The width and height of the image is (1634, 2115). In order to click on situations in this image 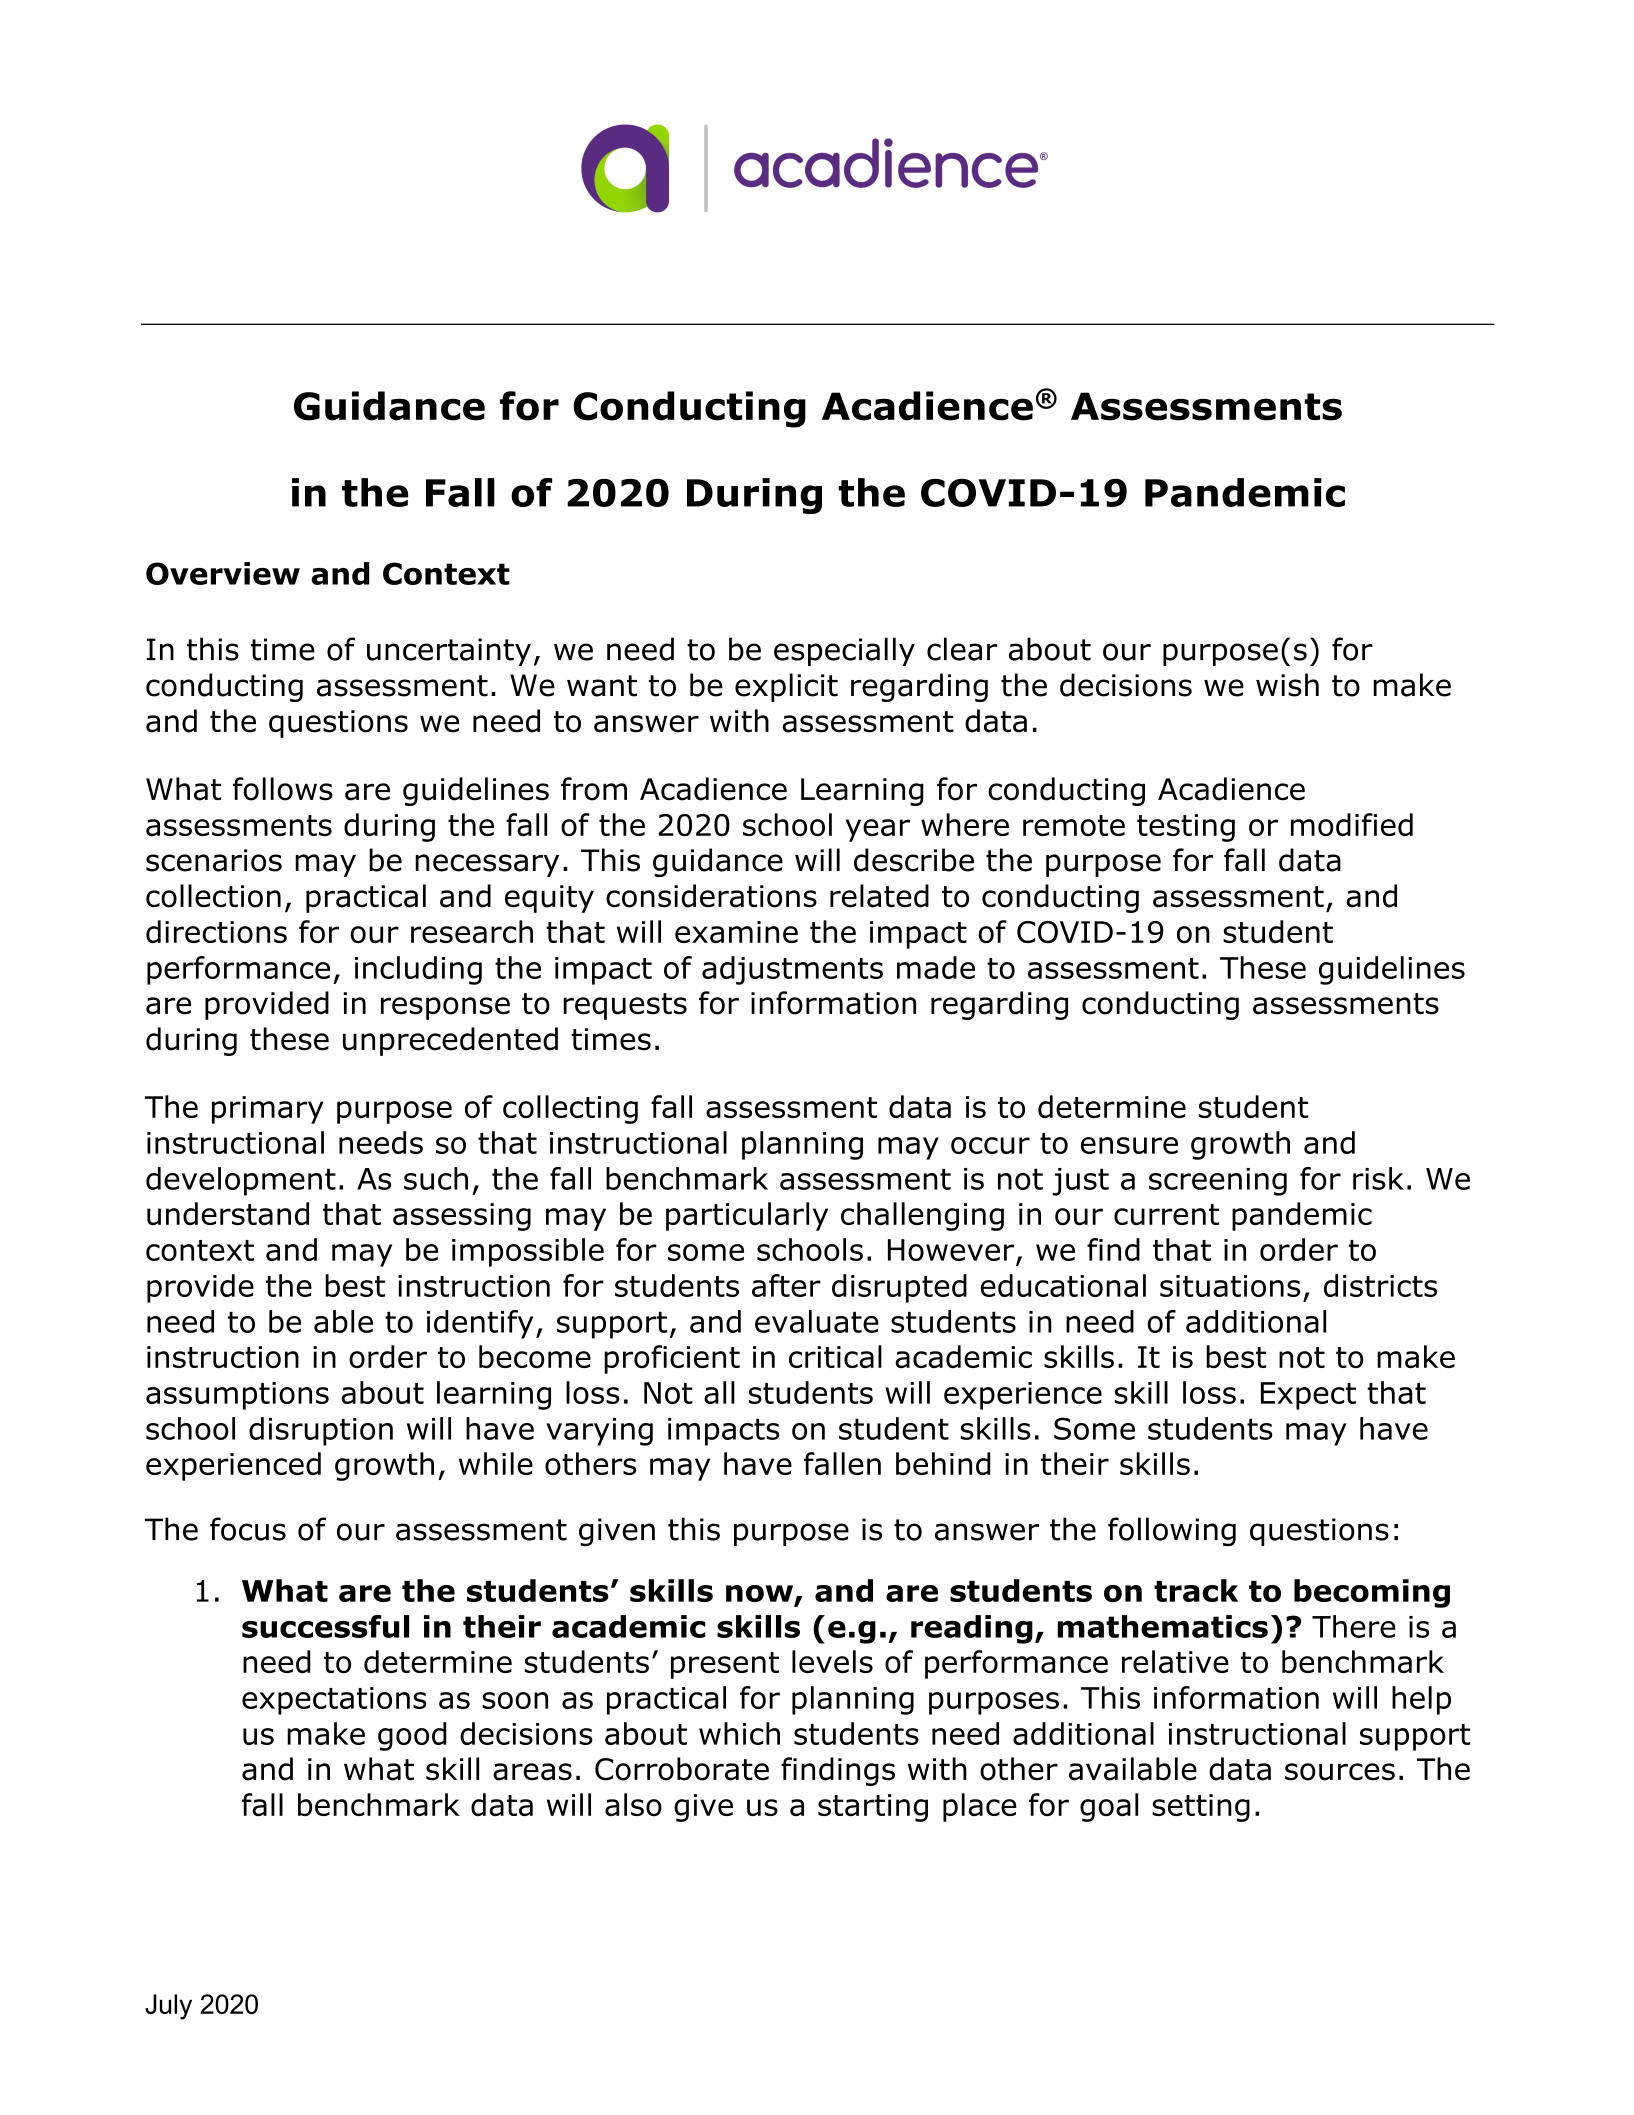, I will do `click(1230, 1286)`.
